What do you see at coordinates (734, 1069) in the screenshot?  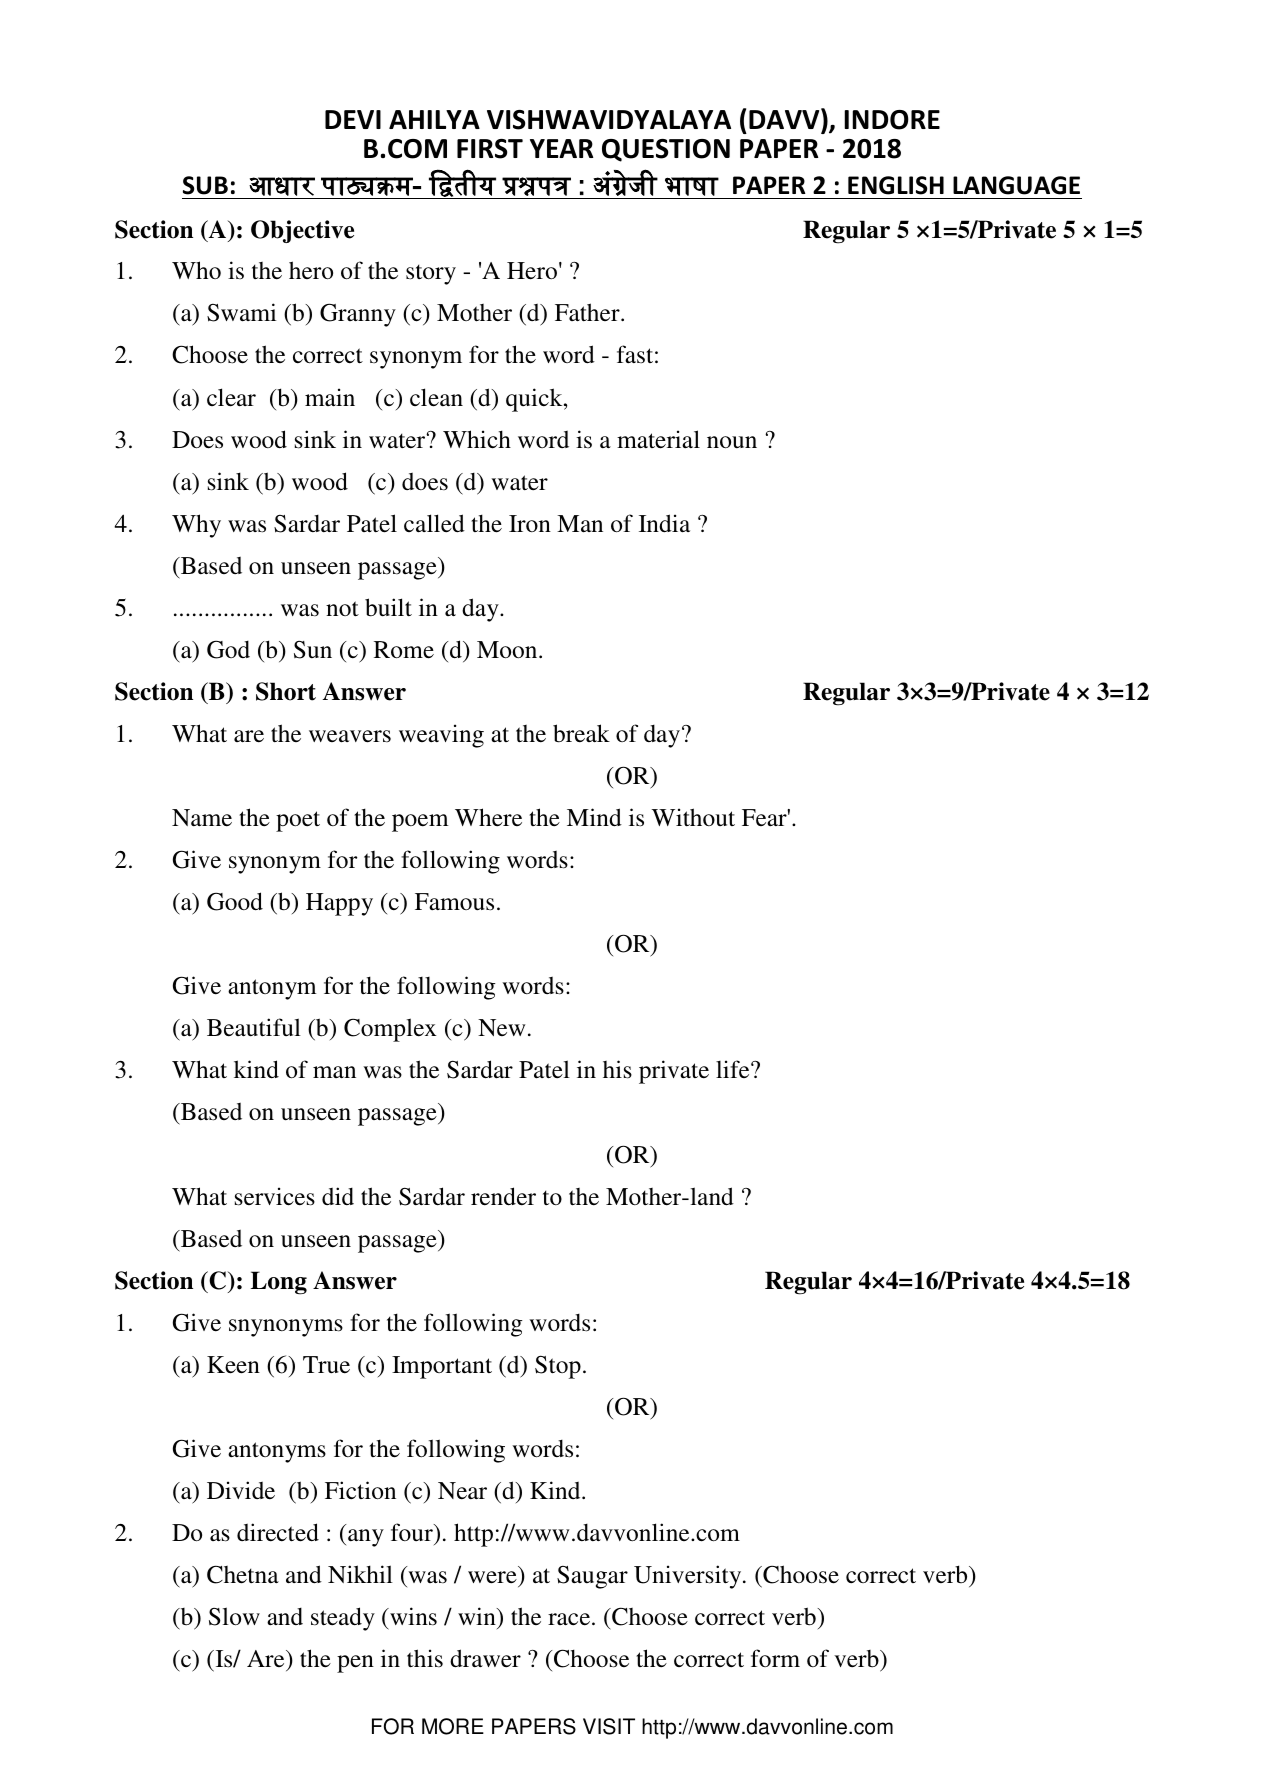 I see `life` at bounding box center [734, 1069].
